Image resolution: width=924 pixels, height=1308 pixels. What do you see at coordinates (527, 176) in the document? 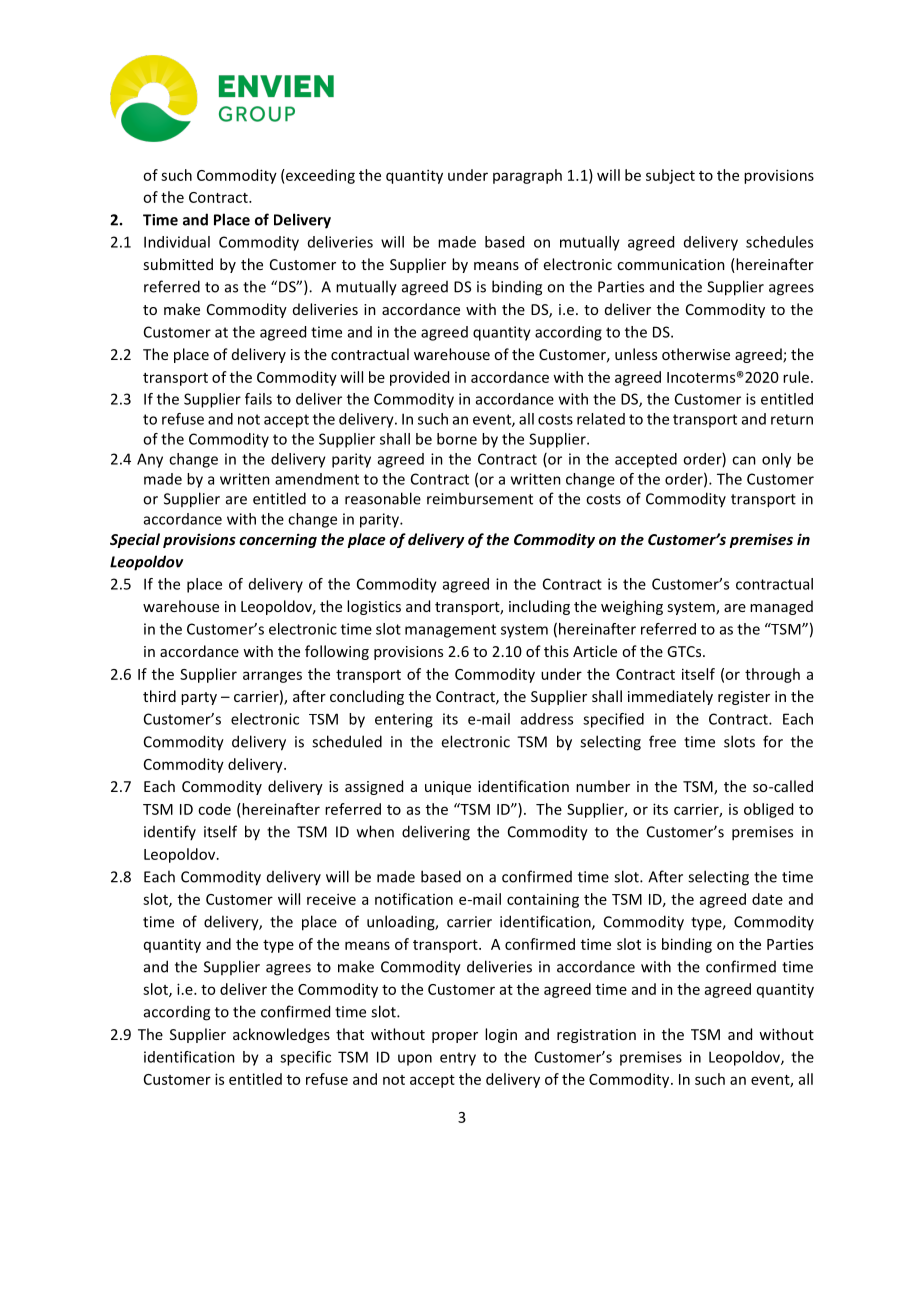
I see `paragraph` at bounding box center [527, 176].
